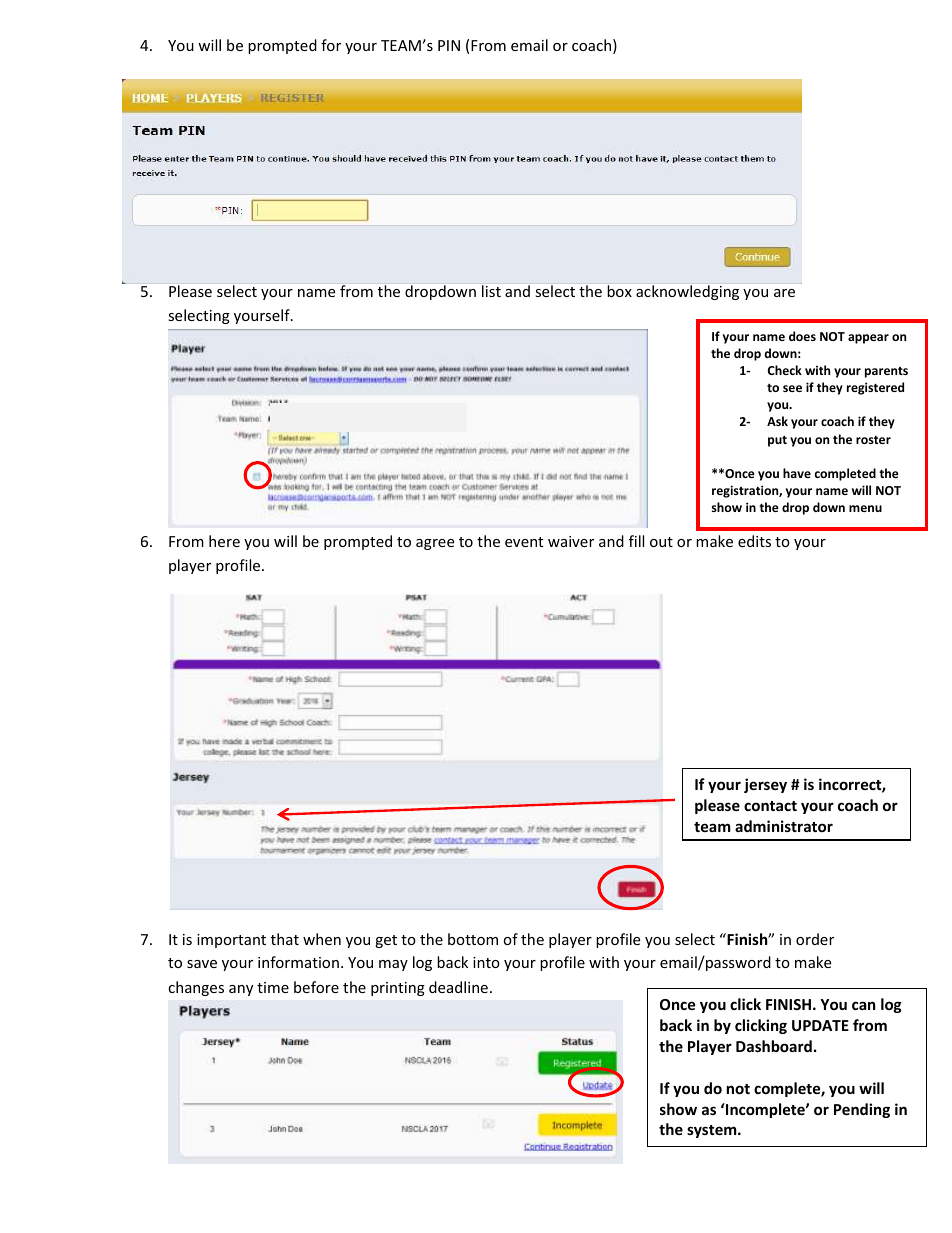  Describe the element at coordinates (792, 388) in the screenshot. I see `see` at that location.
